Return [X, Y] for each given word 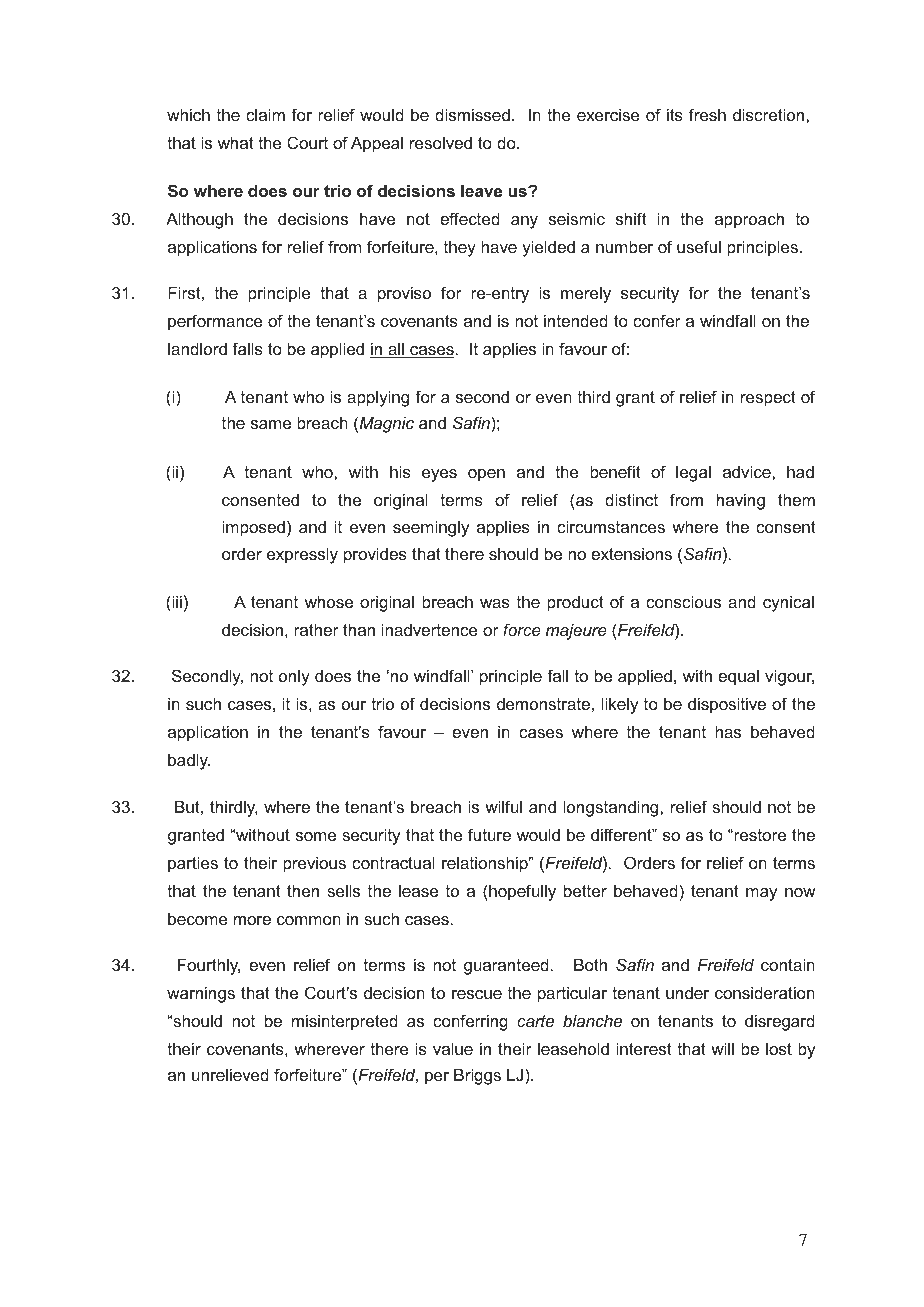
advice [748, 471]
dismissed [472, 114]
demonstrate [543, 703]
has [728, 731]
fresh [707, 114]
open [486, 475]
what [236, 142]
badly [189, 761]
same [271, 424]
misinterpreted [345, 1022]
